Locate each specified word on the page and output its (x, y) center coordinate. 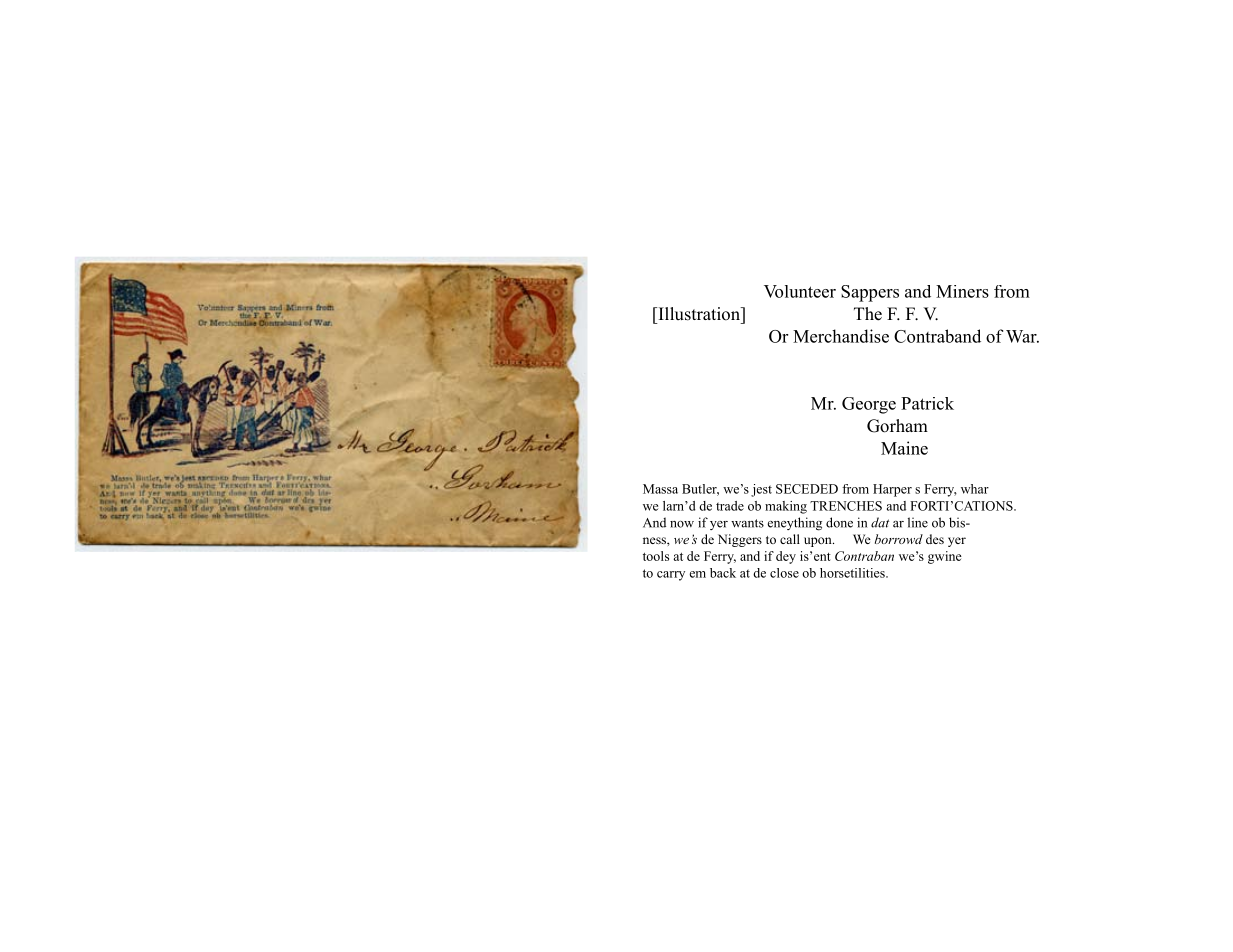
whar (975, 489)
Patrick (927, 403)
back (723, 573)
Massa (660, 489)
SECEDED (807, 489)
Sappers (870, 293)
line (918, 522)
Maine (904, 448)
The (868, 314)
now (682, 524)
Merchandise (841, 336)
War (1022, 336)
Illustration (699, 314)
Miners (962, 291)
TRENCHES (846, 506)
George (869, 405)
